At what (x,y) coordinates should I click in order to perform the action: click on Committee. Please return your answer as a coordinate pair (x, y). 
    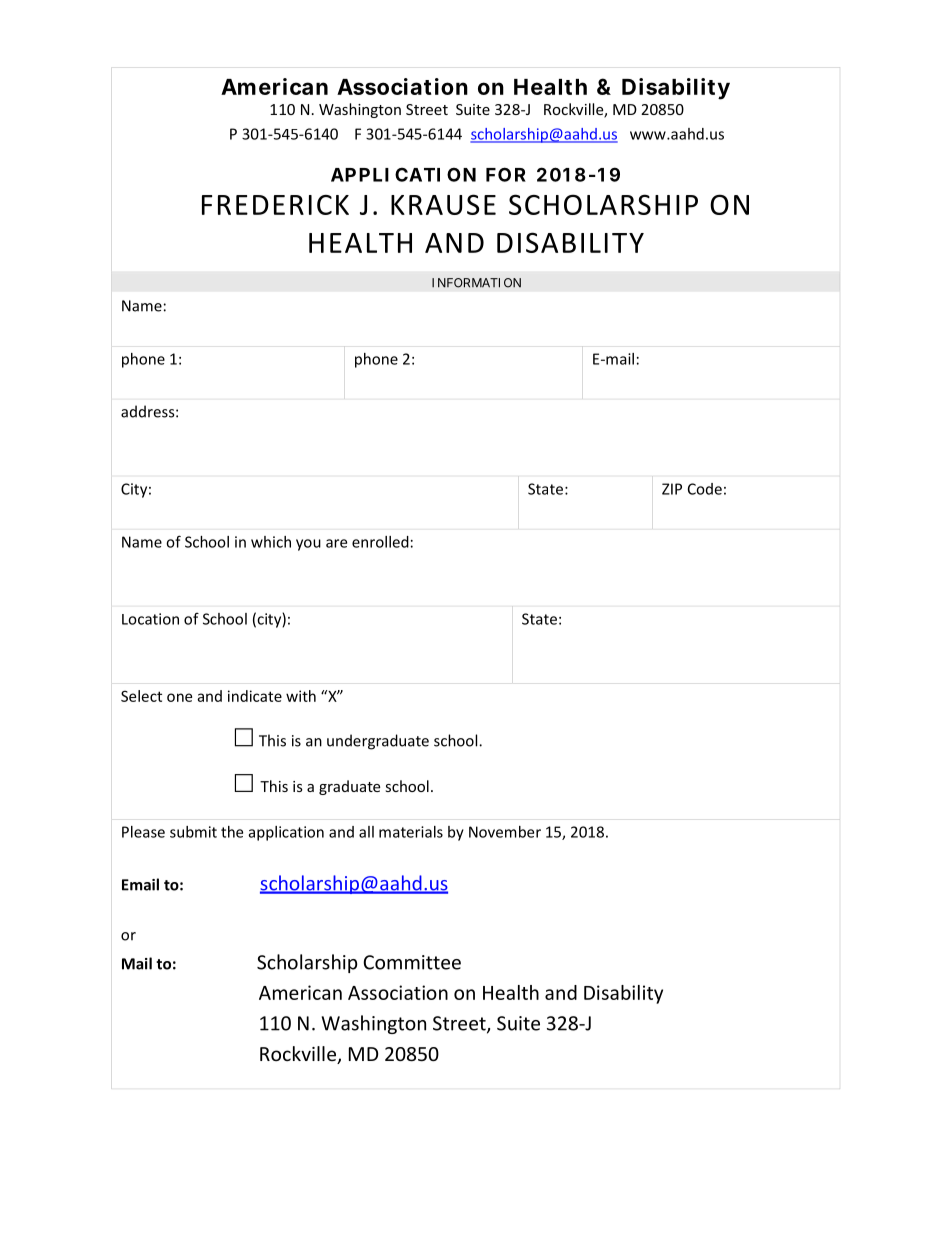
    Looking at the image, I should click on (412, 962).
